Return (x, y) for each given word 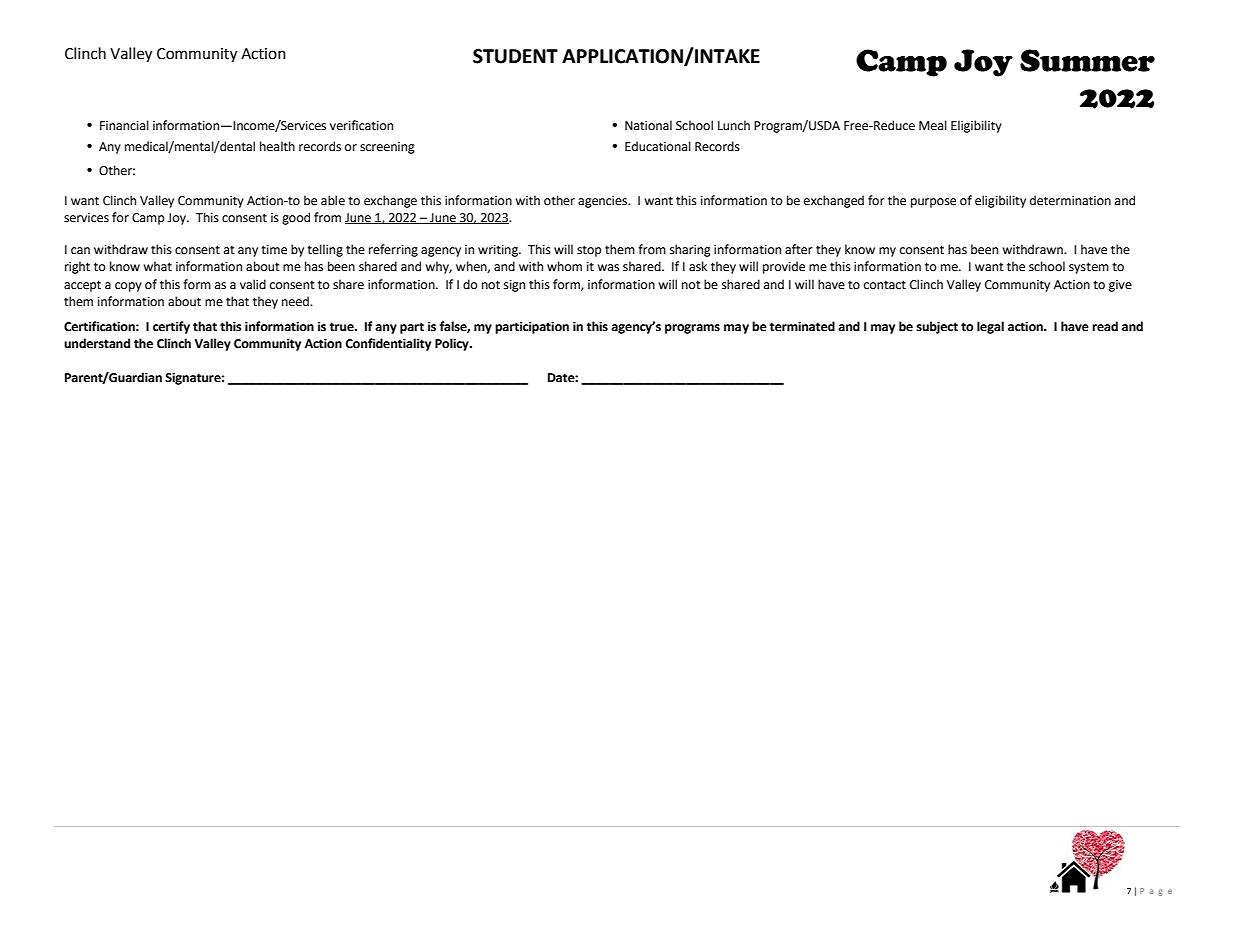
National (648, 125)
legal (990, 327)
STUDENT (515, 56)
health (277, 146)
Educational (658, 146)
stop (589, 251)
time (274, 250)
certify (171, 327)
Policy (453, 344)
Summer (1087, 60)
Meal (933, 125)
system (1089, 268)
